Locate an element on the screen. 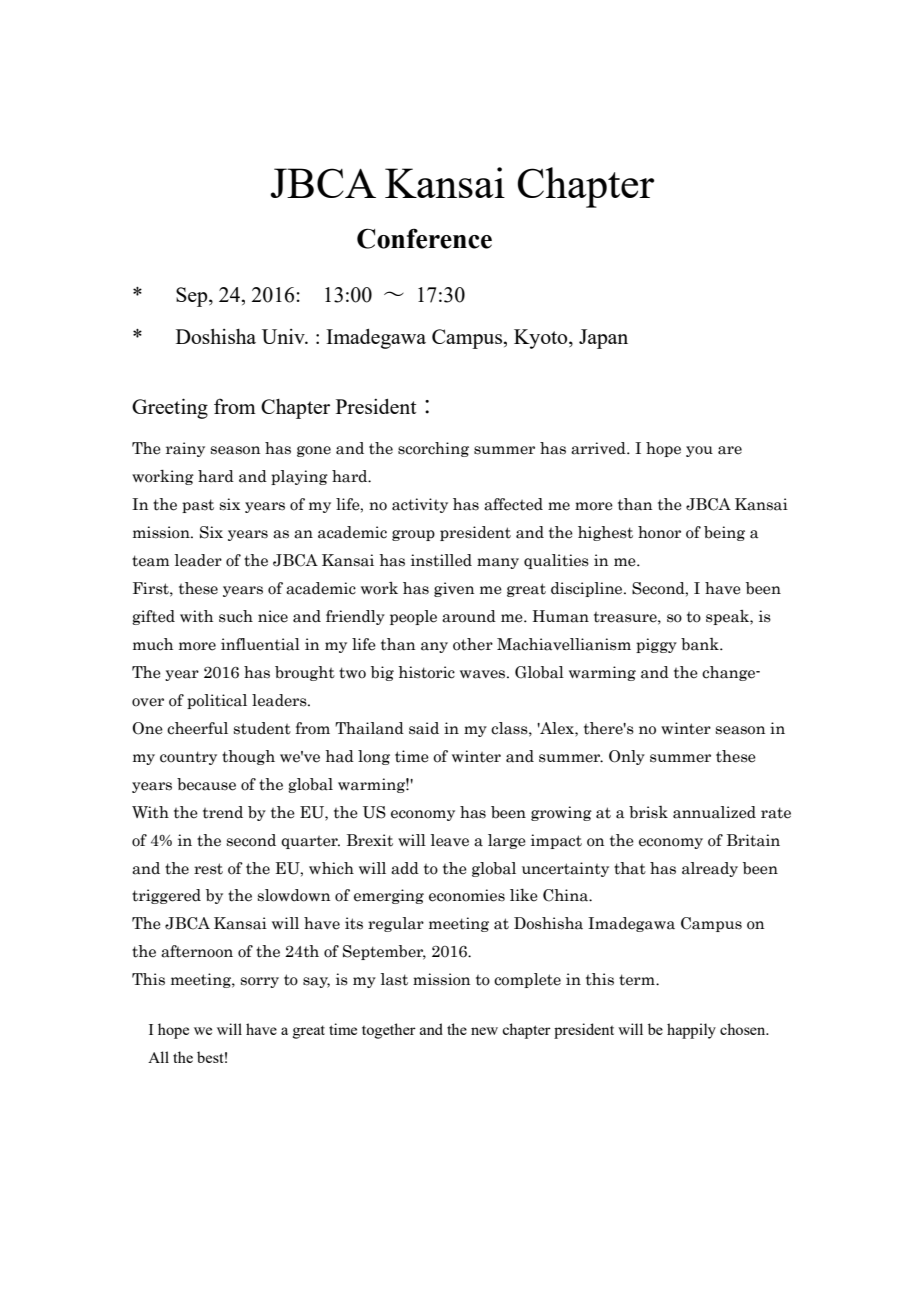 The height and width of the screenshot is (1308, 924). bank is located at coordinates (701, 644).
